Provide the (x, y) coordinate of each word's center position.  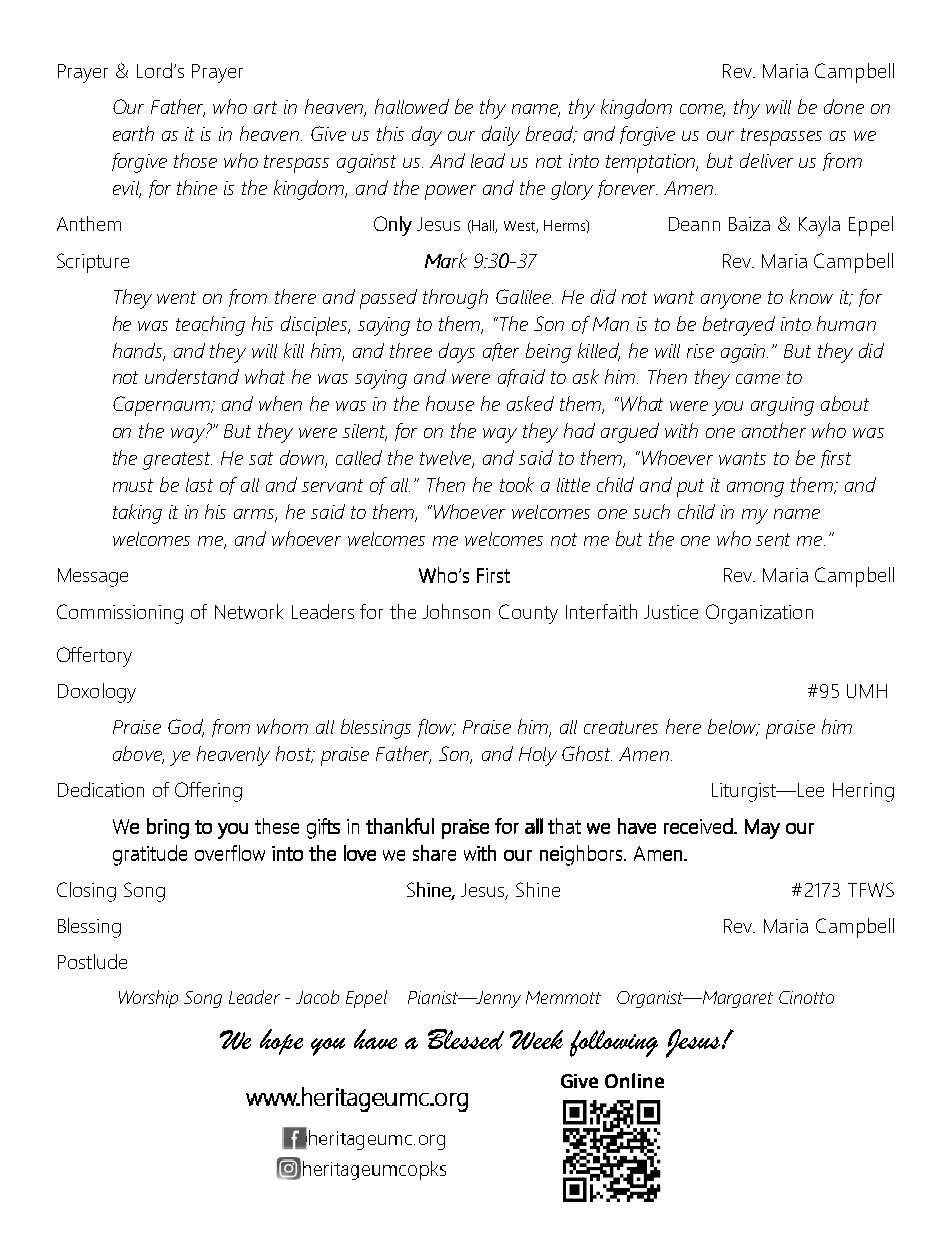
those (195, 160)
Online (634, 1080)
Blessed (466, 1039)
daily (501, 136)
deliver (766, 160)
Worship (148, 999)
